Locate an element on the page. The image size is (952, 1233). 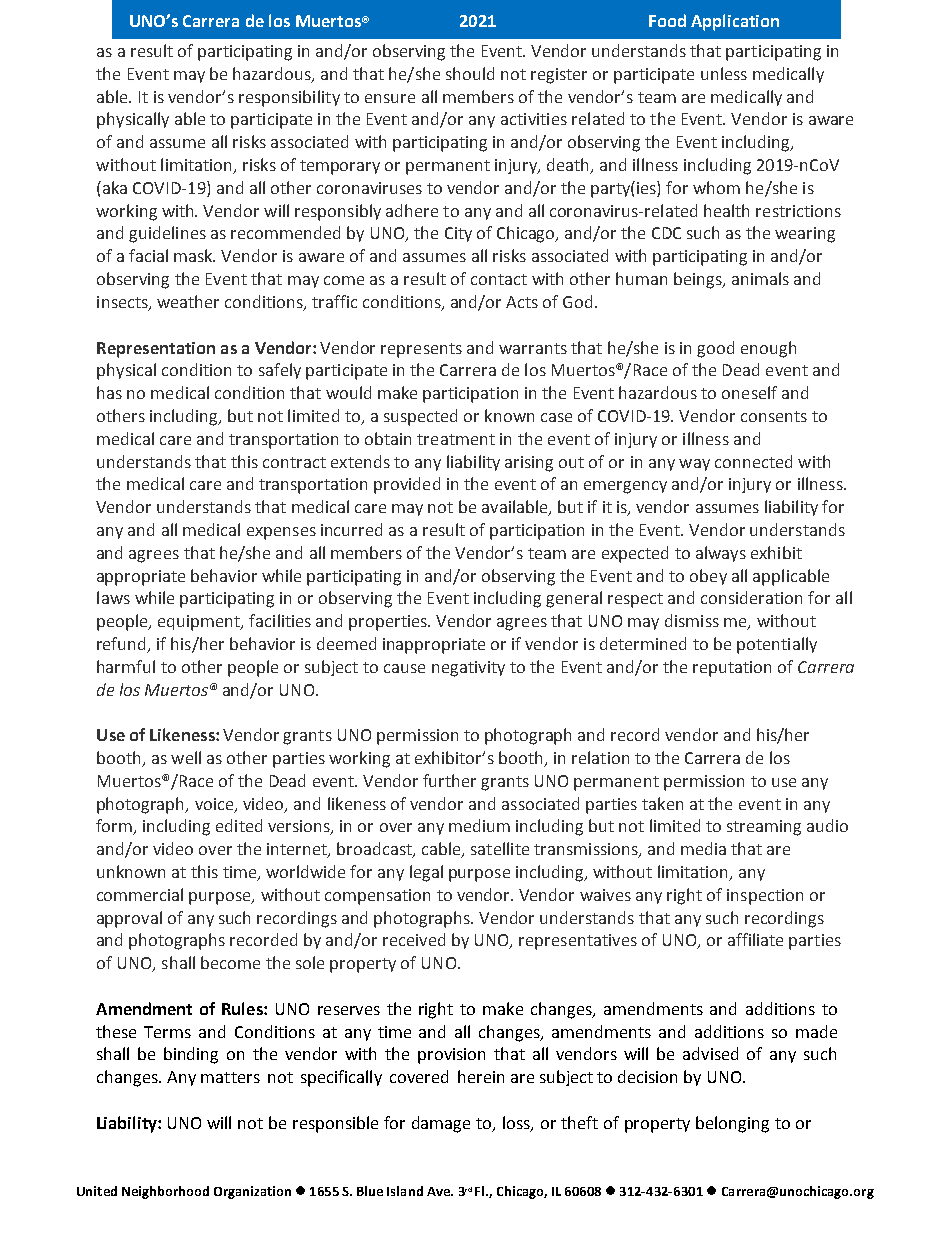
Neighborhood is located at coordinates (165, 1192).
